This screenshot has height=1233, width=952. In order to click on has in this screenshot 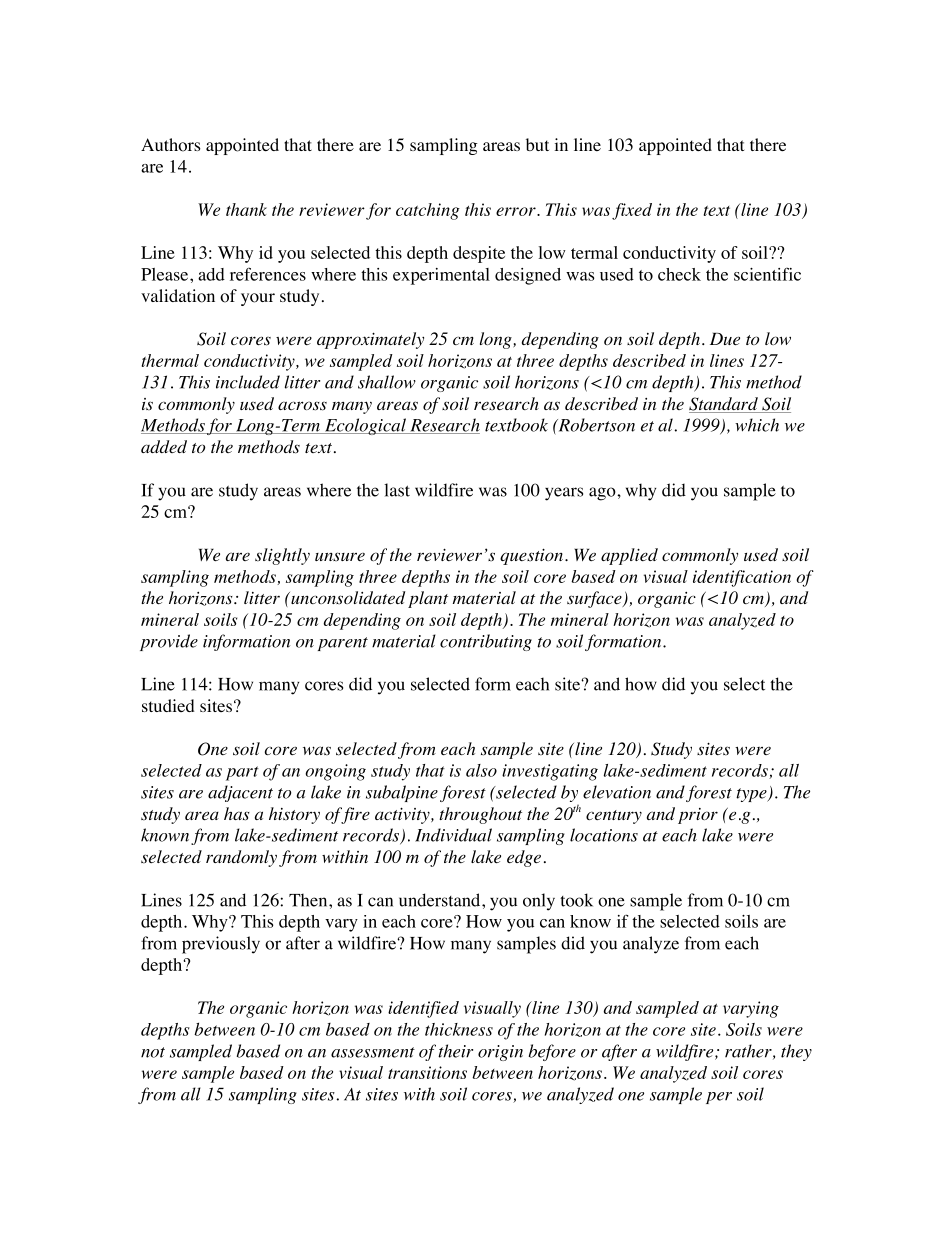, I will do `click(237, 814)`.
